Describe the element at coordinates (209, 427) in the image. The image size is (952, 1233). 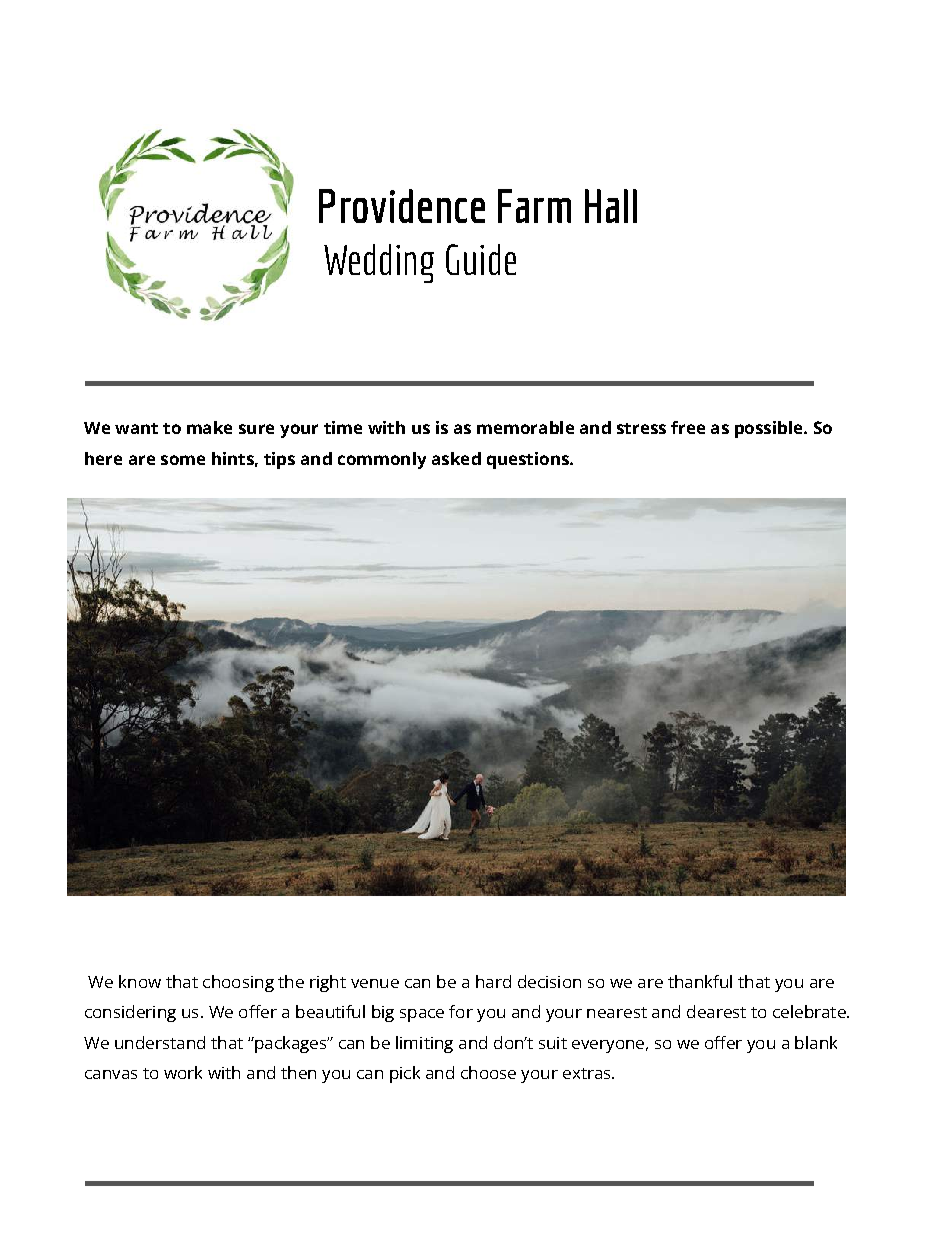
I see `make` at that location.
